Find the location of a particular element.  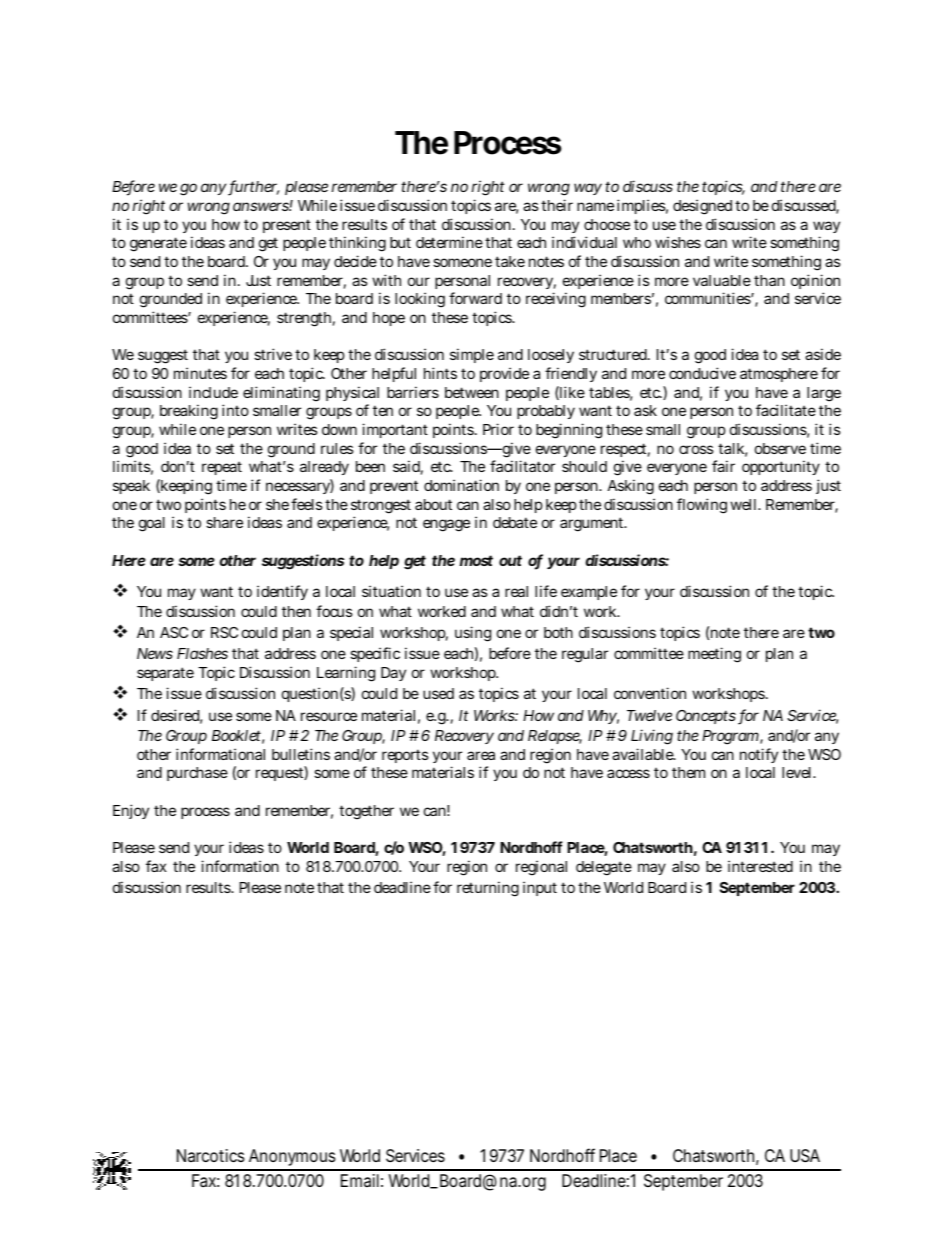

Concepts is located at coordinates (706, 717).
